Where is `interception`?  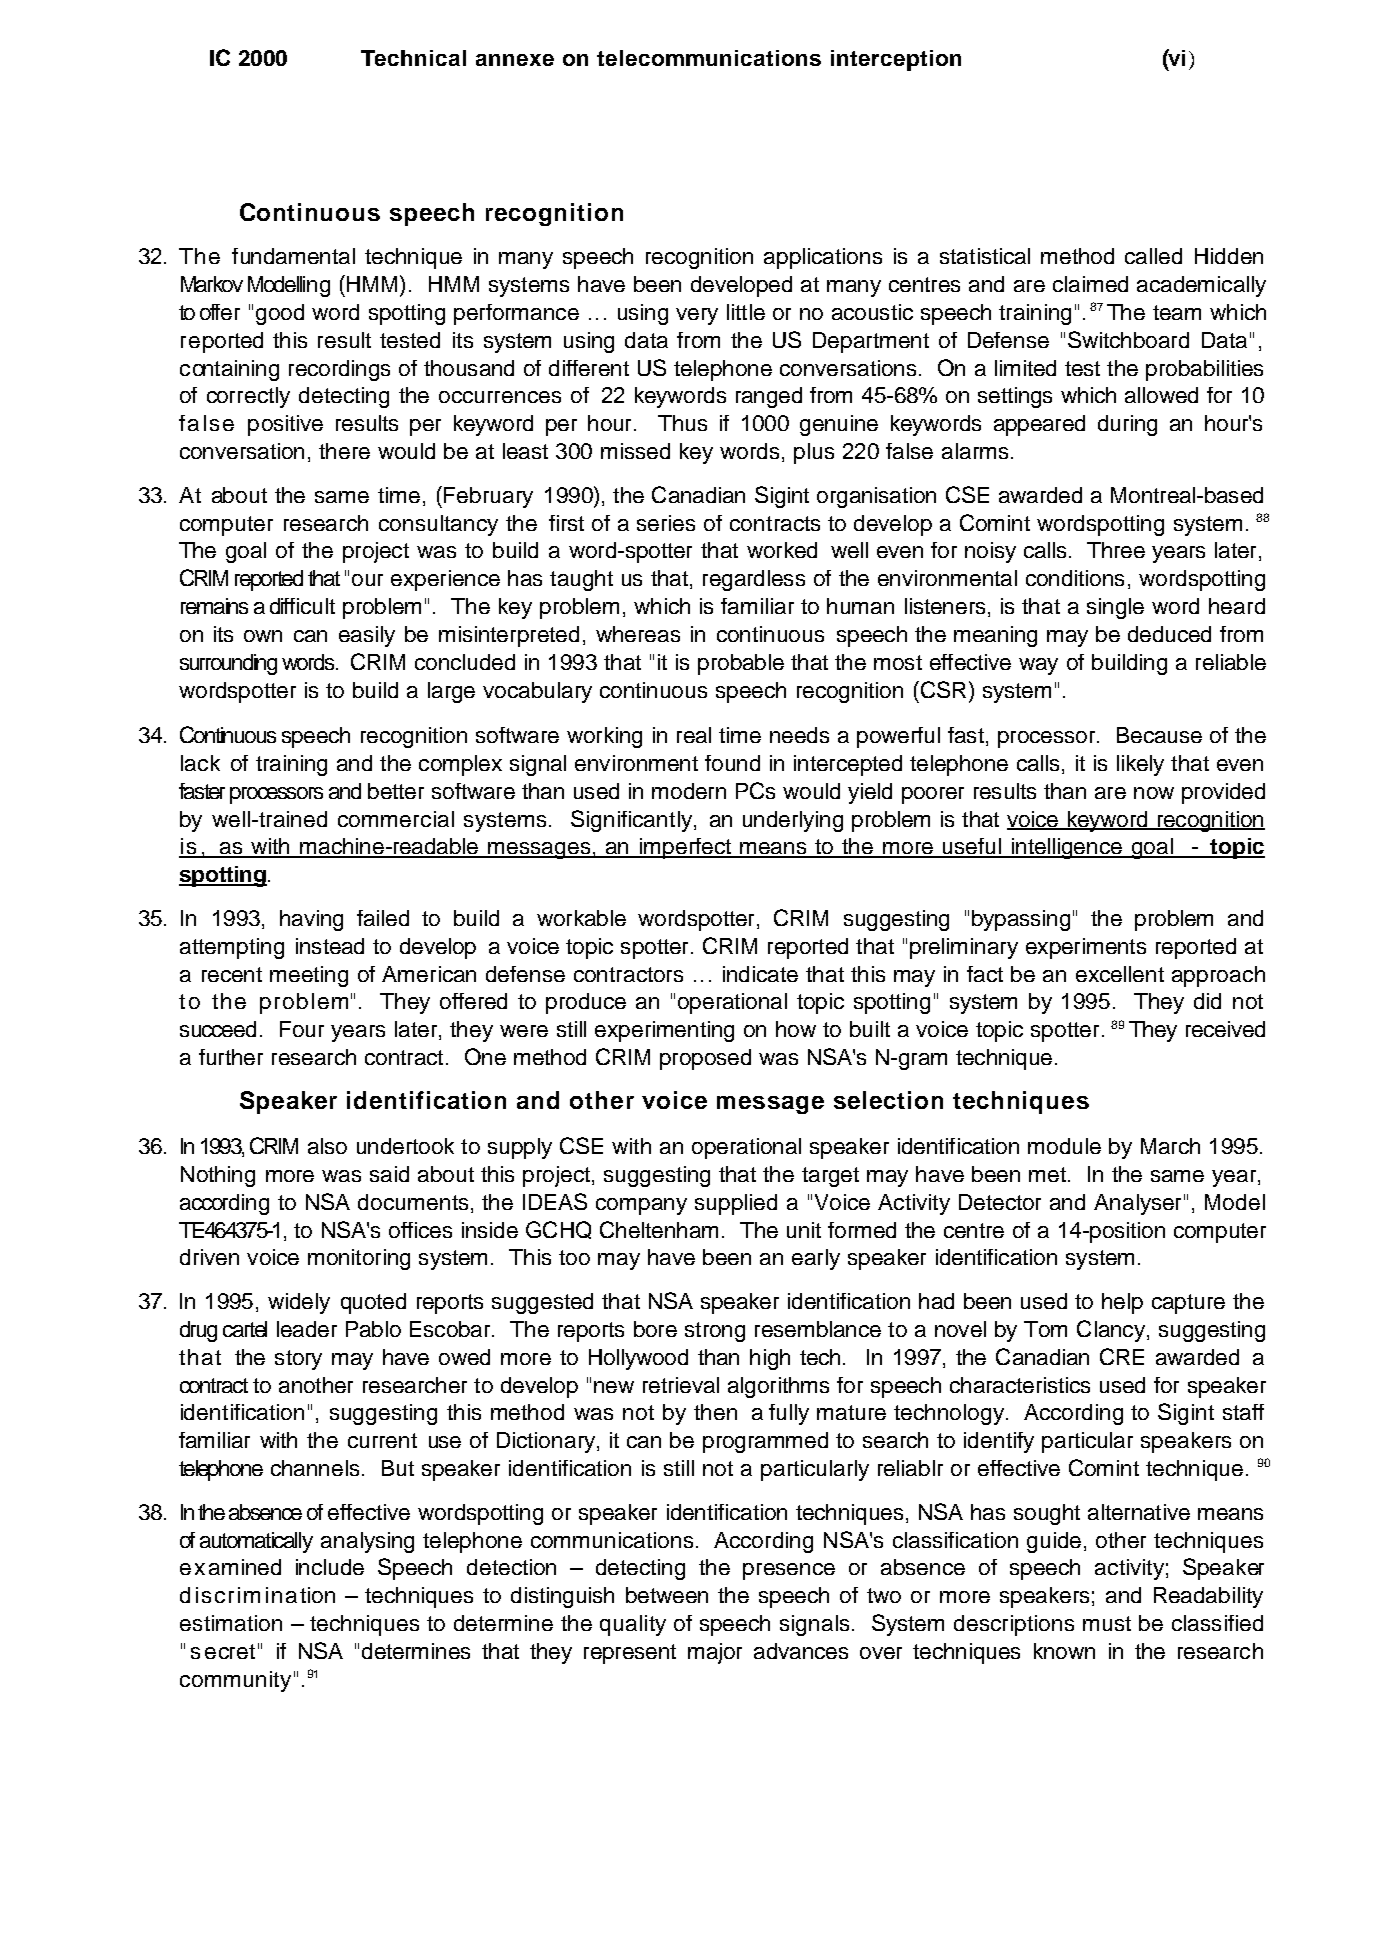 interception is located at coordinates (896, 60).
